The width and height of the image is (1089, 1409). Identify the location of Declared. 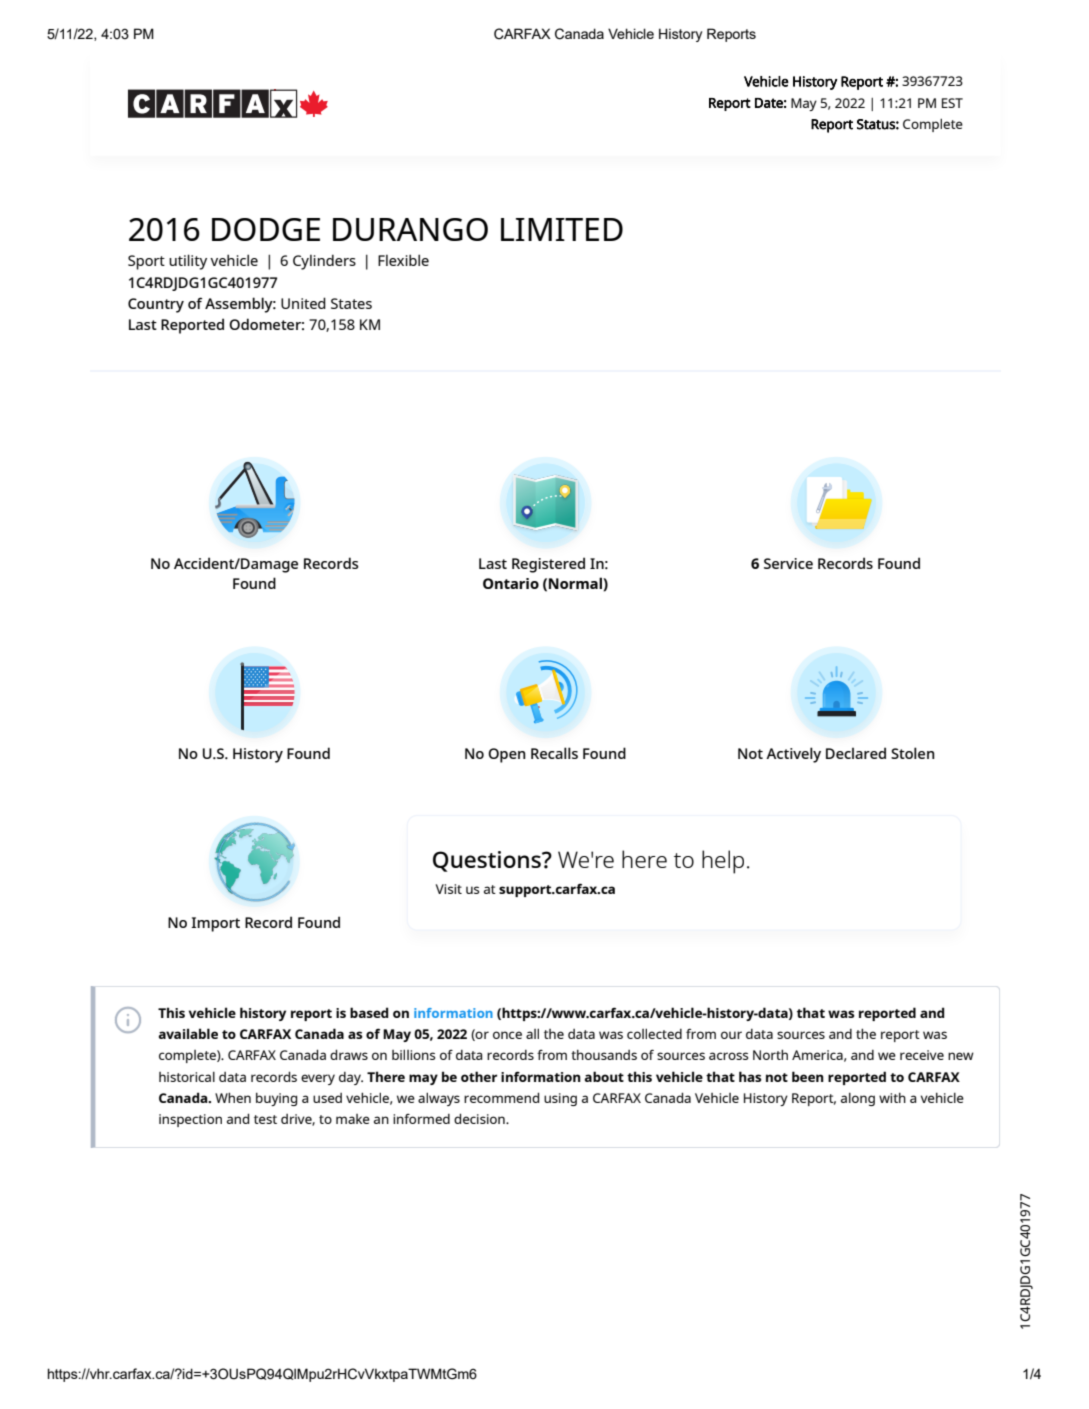
(856, 753).
